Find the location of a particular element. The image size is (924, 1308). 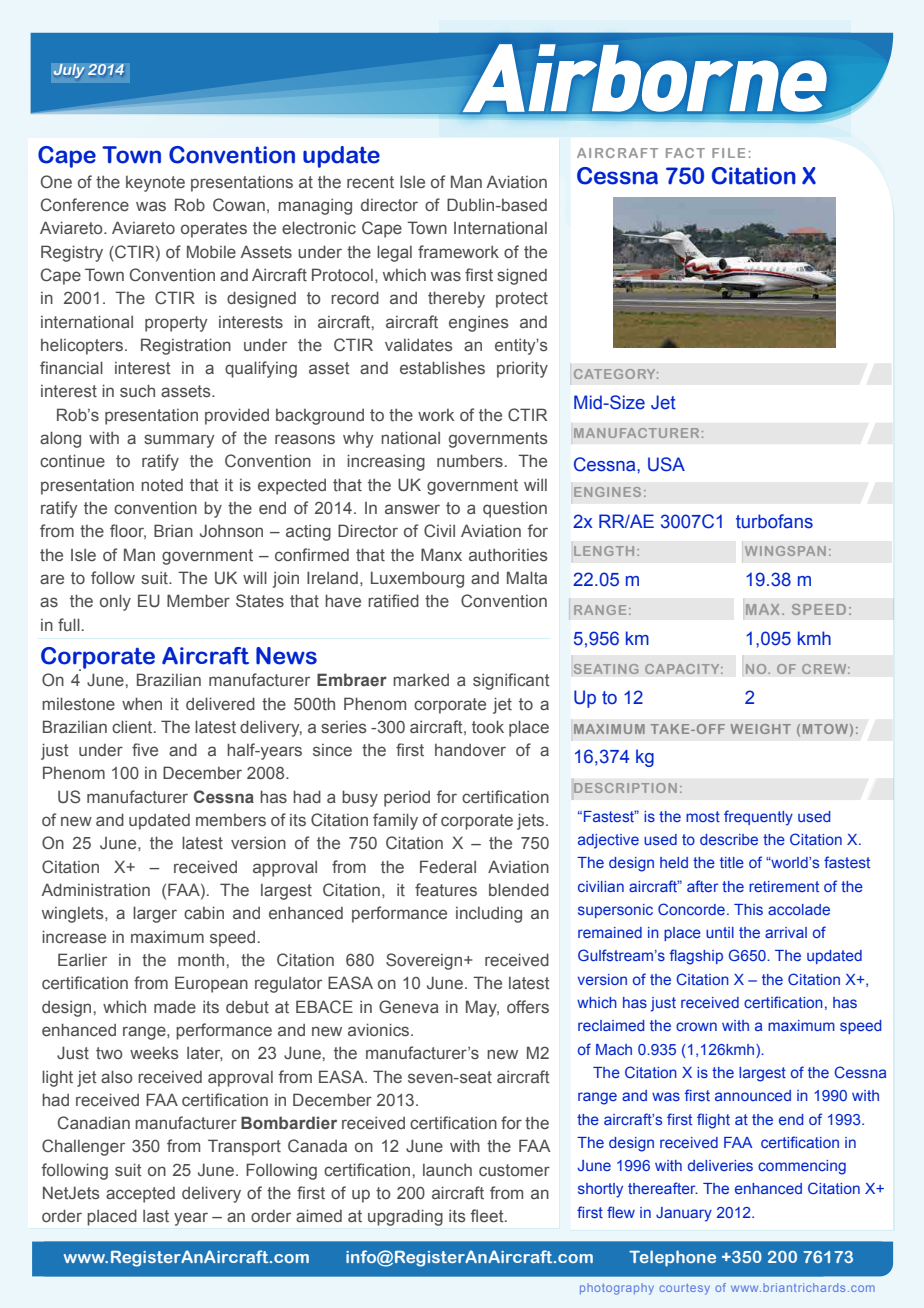

WEIGHT is located at coordinates (761, 729).
